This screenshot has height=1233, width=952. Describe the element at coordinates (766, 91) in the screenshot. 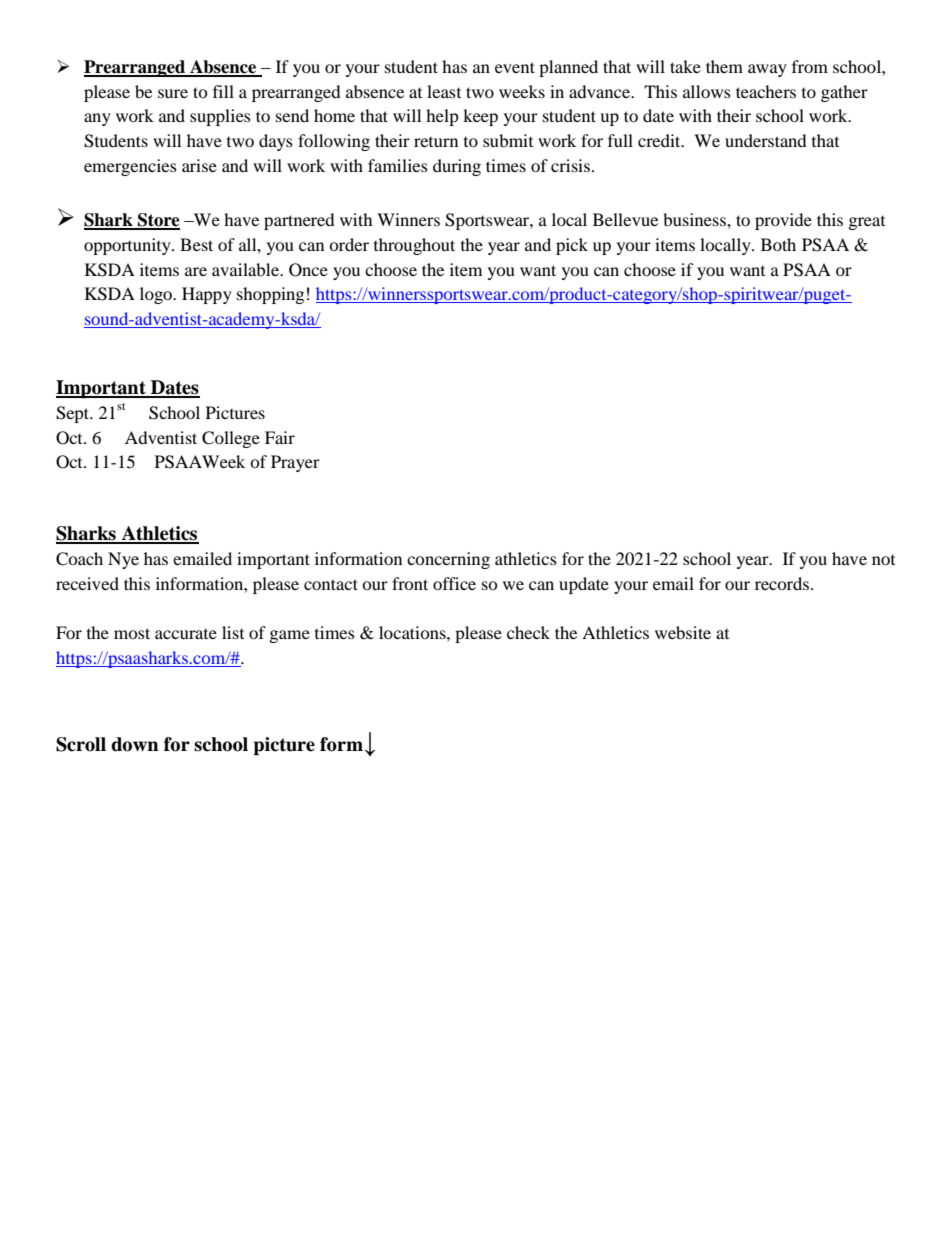

I see `teachers` at that location.
